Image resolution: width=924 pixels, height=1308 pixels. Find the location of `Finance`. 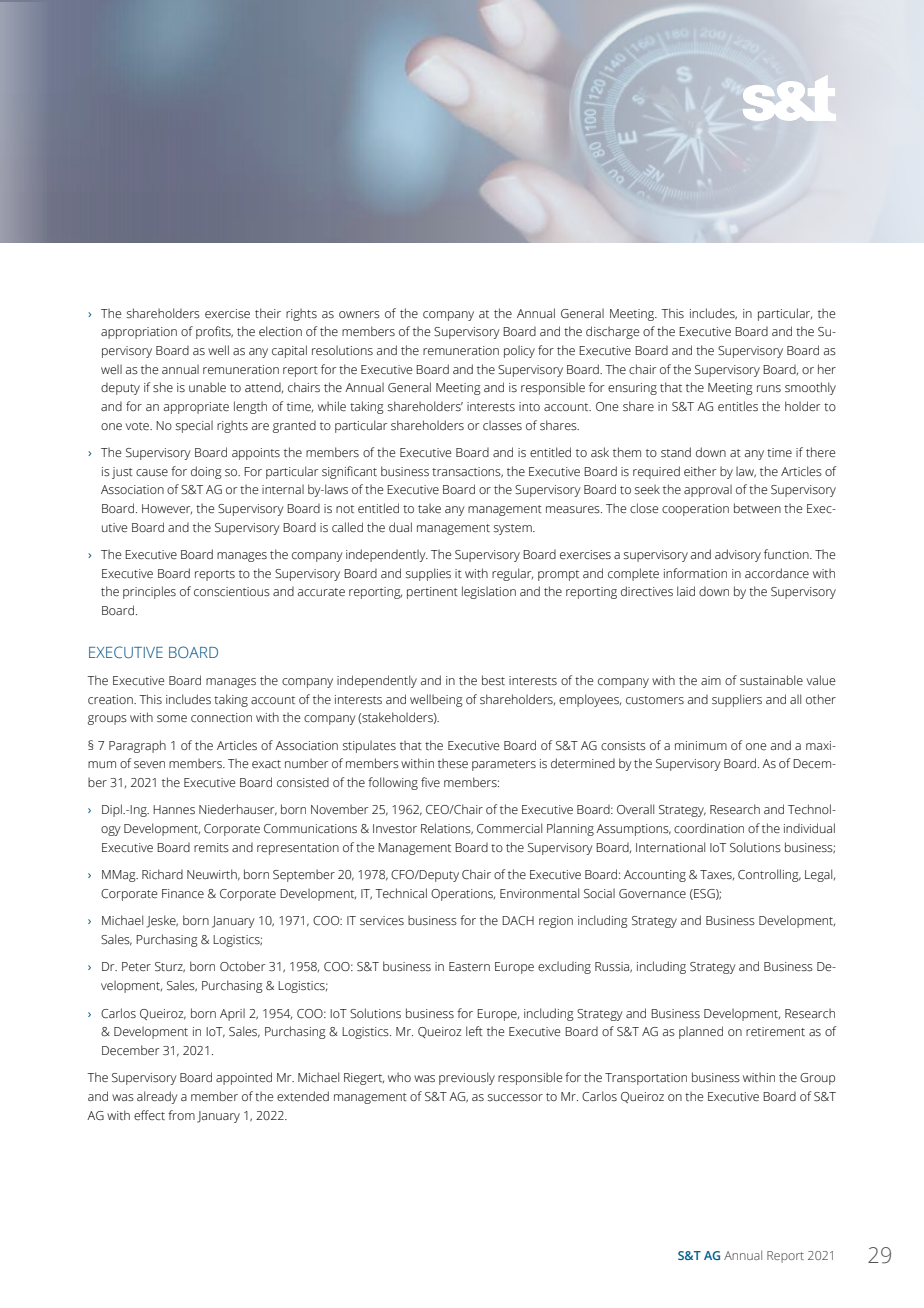

Finance is located at coordinates (183, 893).
